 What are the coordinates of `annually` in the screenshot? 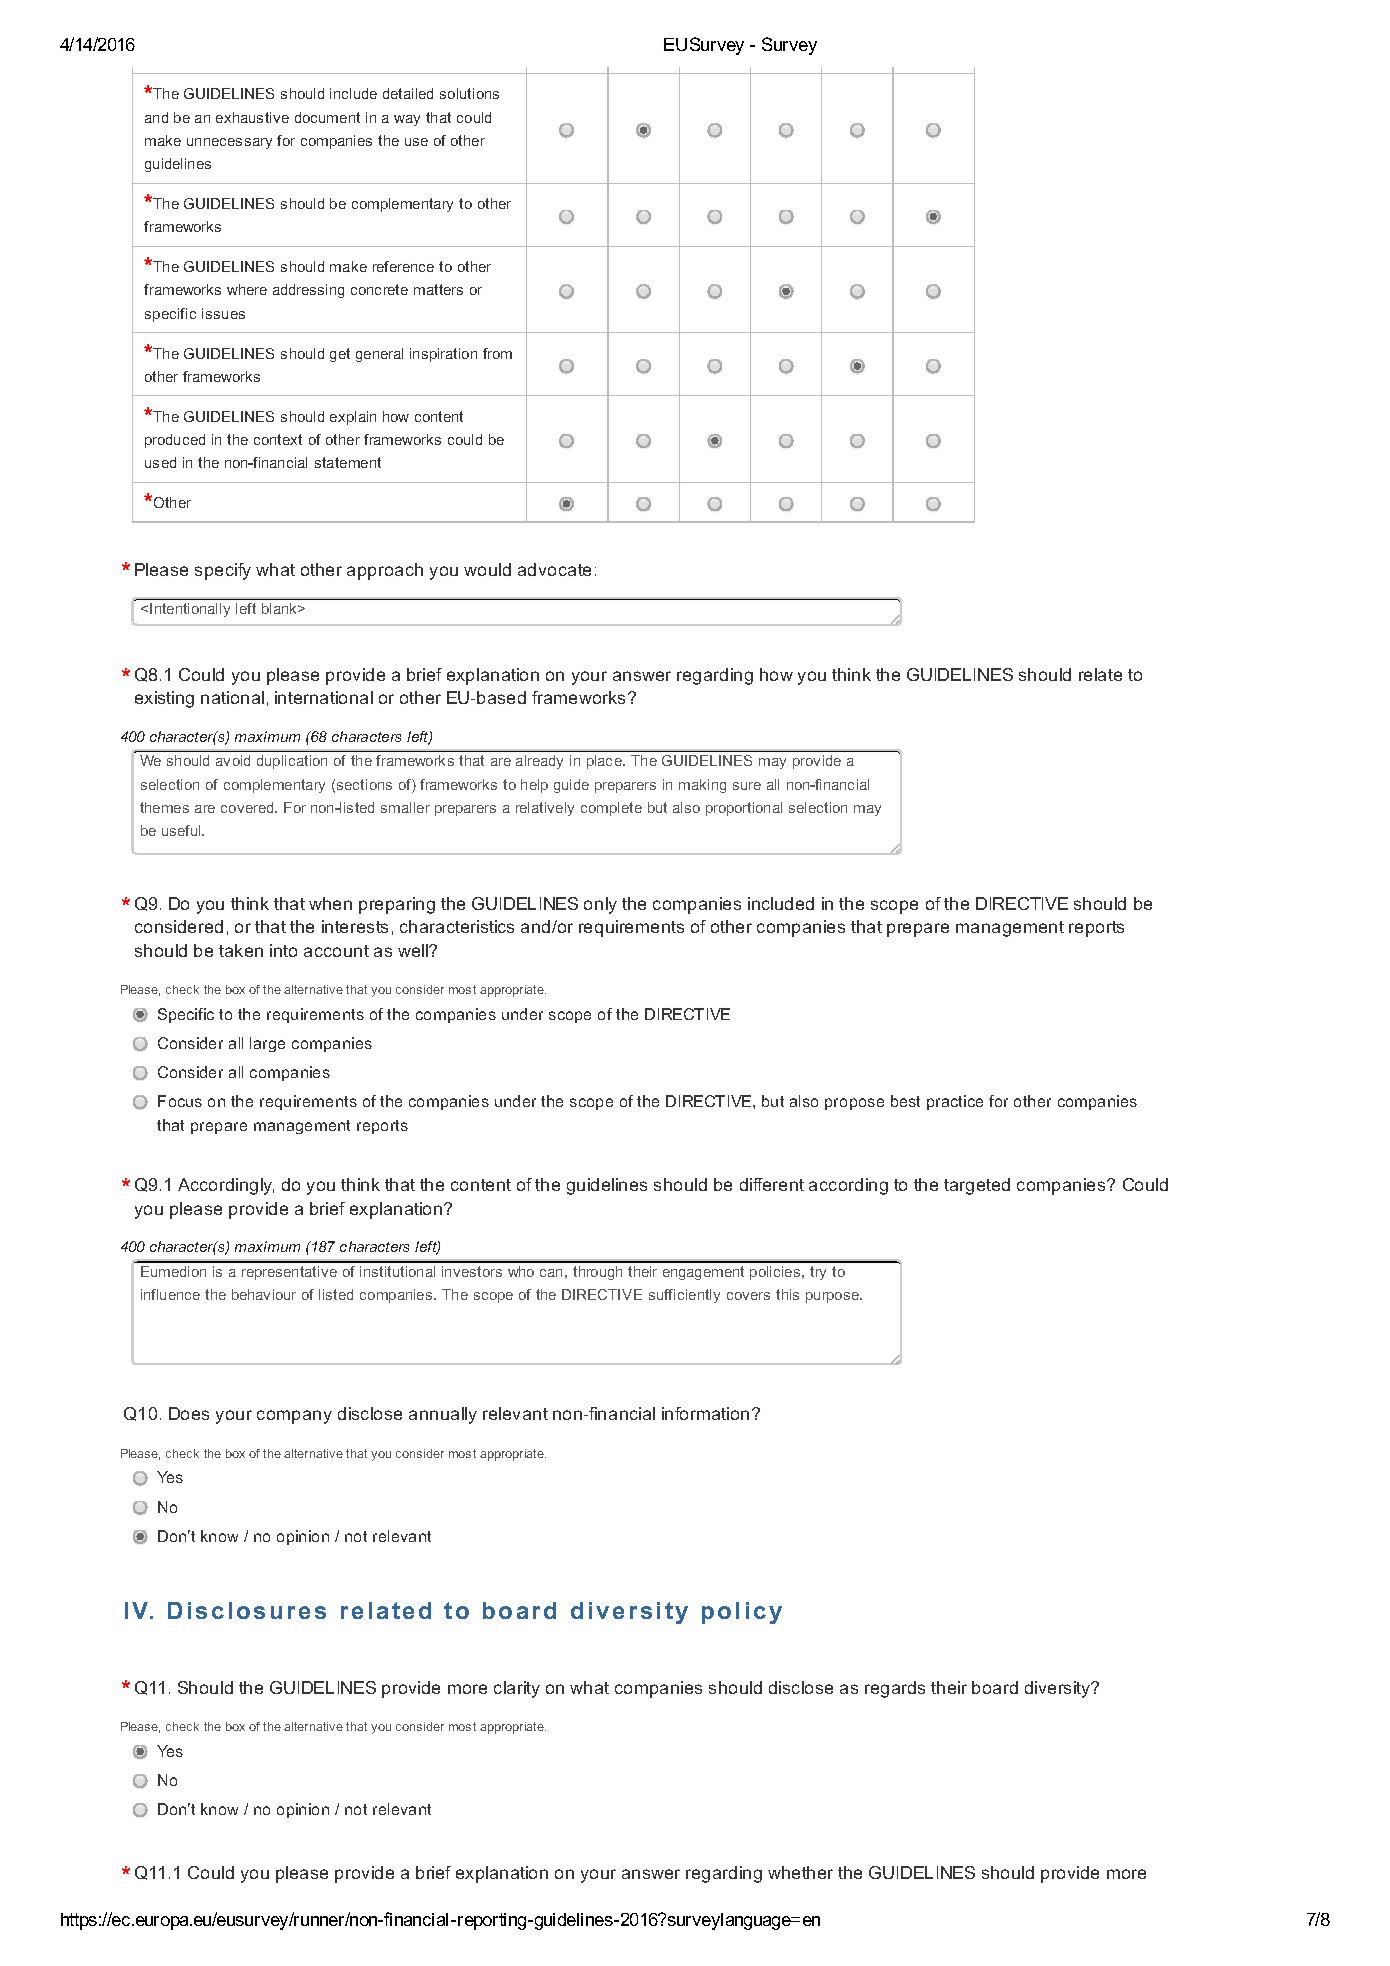 It's located at (443, 1415).
